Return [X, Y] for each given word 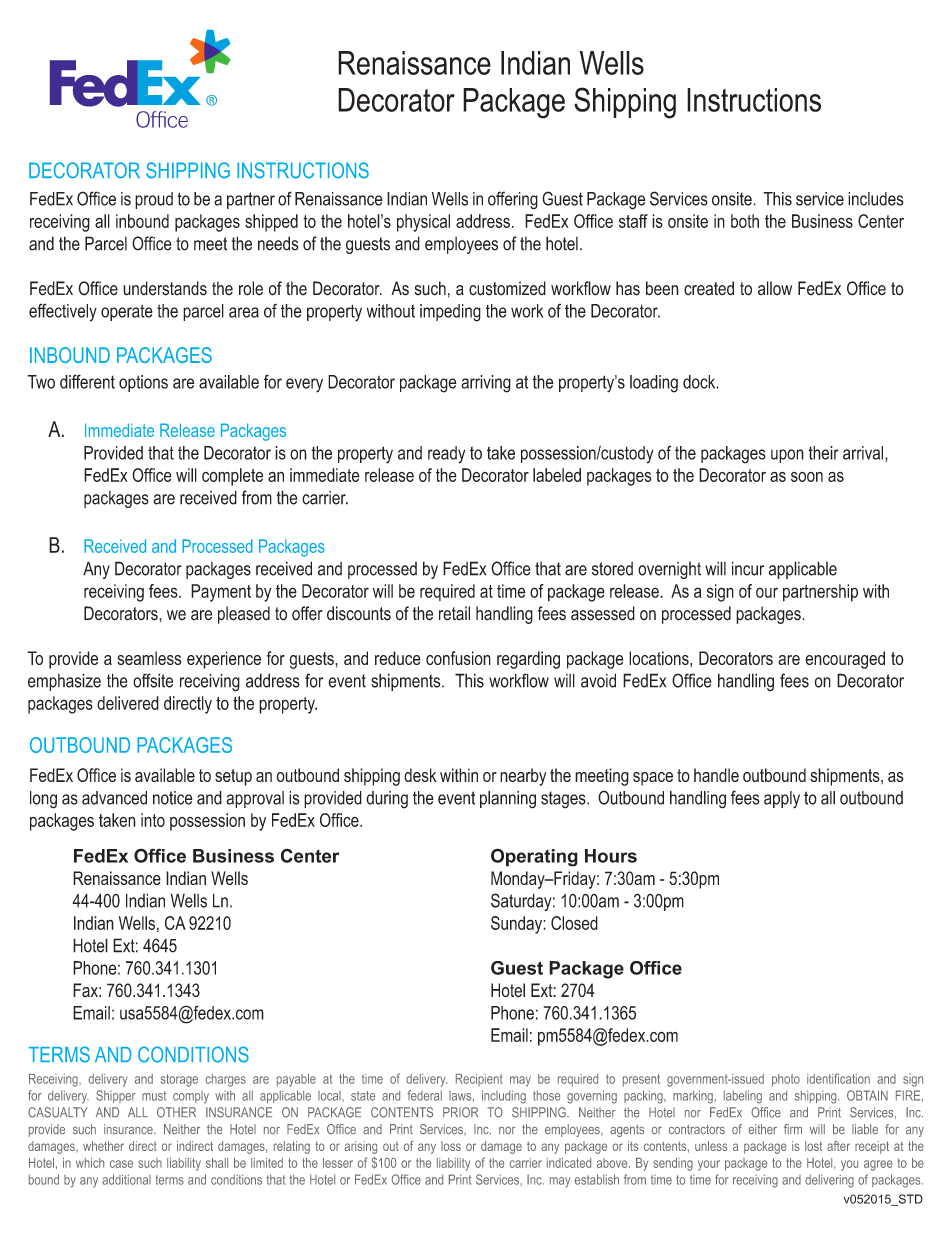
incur [748, 568]
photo [786, 1080]
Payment [221, 593]
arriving [486, 384]
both [745, 221]
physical [423, 223]
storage [179, 1080]
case [121, 1164]
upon [787, 456]
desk [420, 775]
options [143, 383]
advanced [114, 798]
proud [154, 200]
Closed [574, 923]
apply [782, 800]
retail [454, 613]
